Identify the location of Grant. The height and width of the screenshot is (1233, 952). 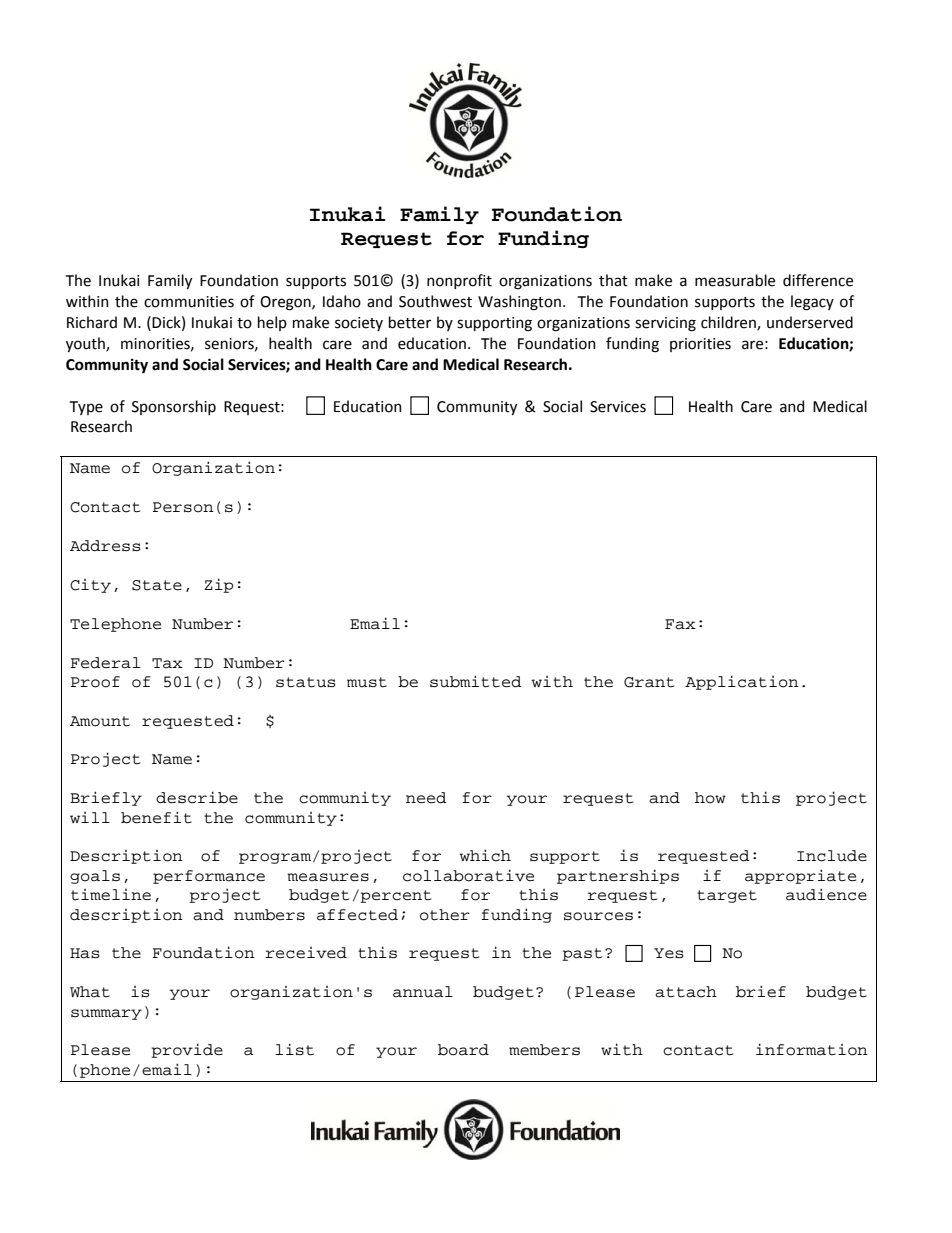
(649, 682).
